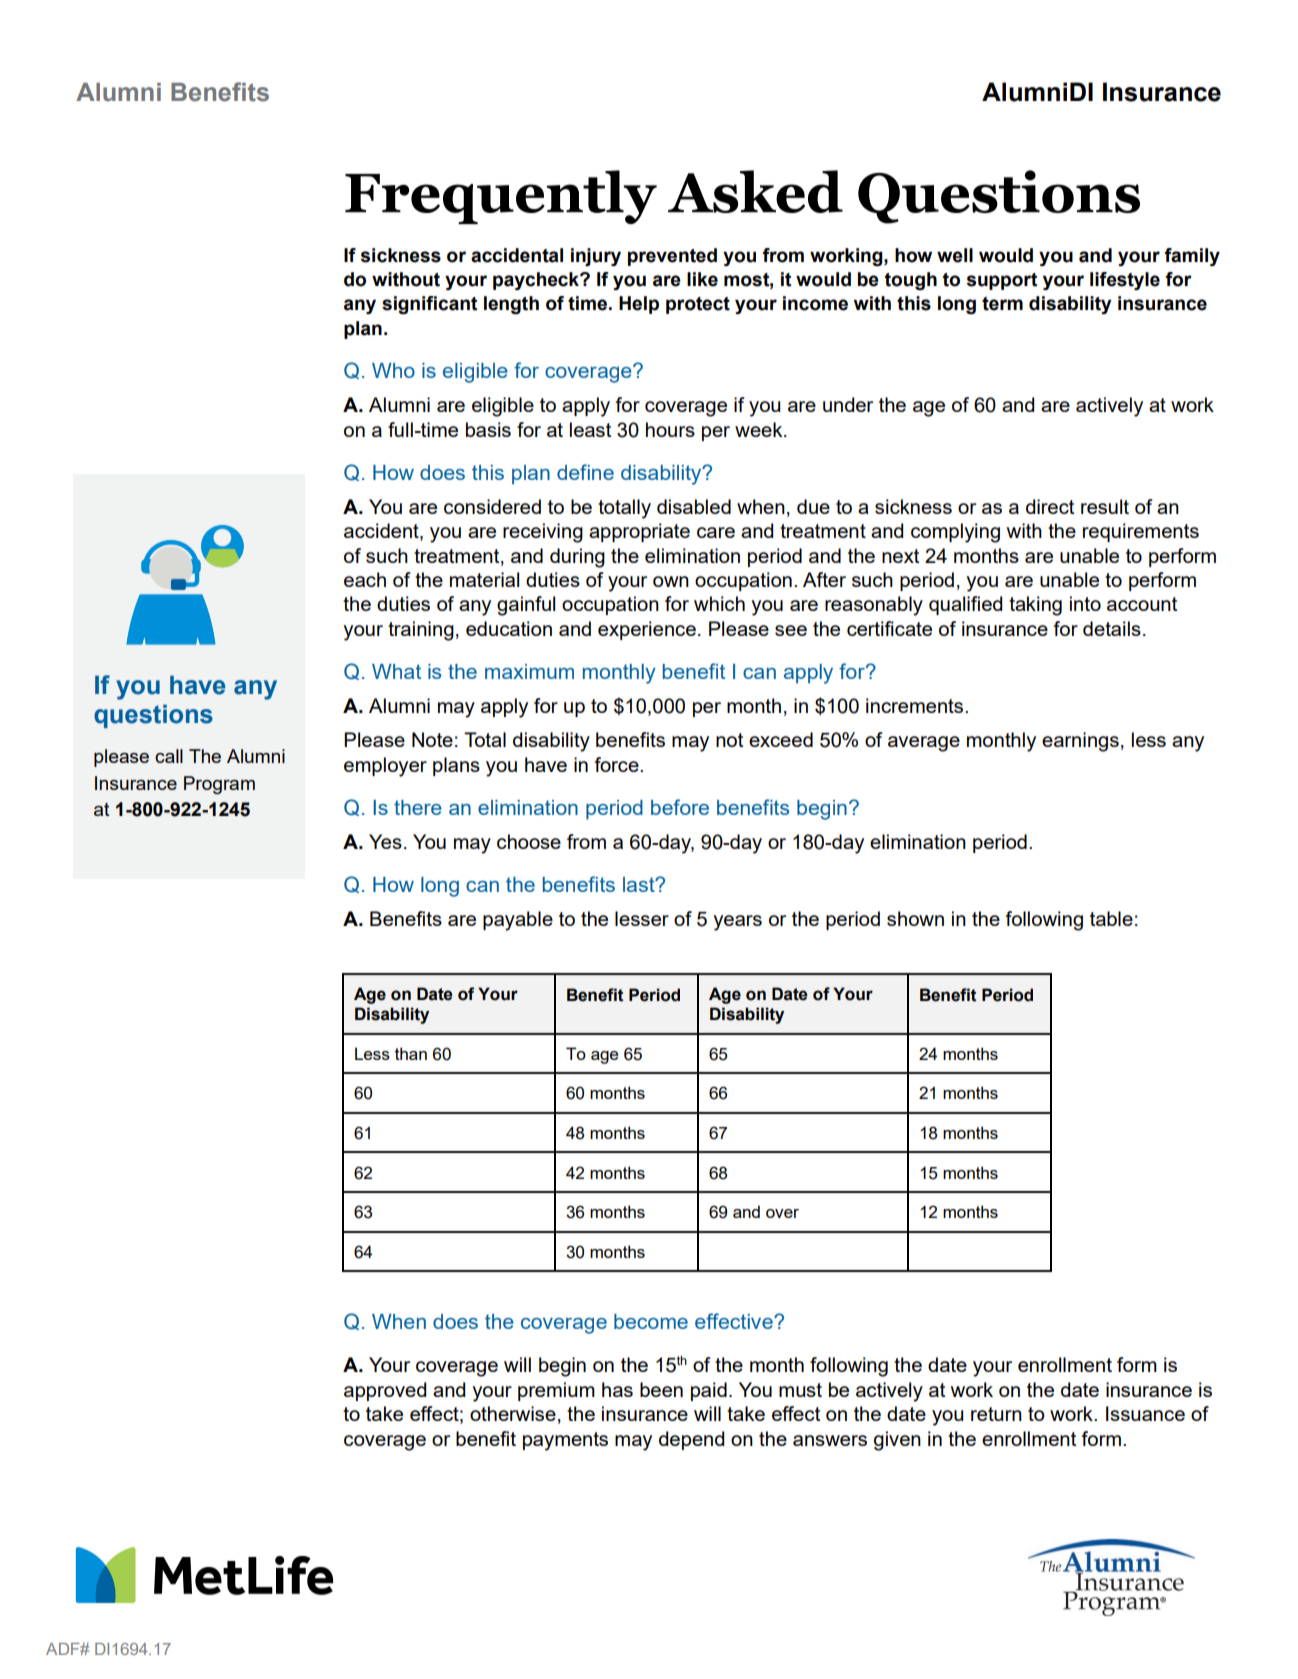  What do you see at coordinates (385, 1391) in the screenshot?
I see `approved` at bounding box center [385, 1391].
